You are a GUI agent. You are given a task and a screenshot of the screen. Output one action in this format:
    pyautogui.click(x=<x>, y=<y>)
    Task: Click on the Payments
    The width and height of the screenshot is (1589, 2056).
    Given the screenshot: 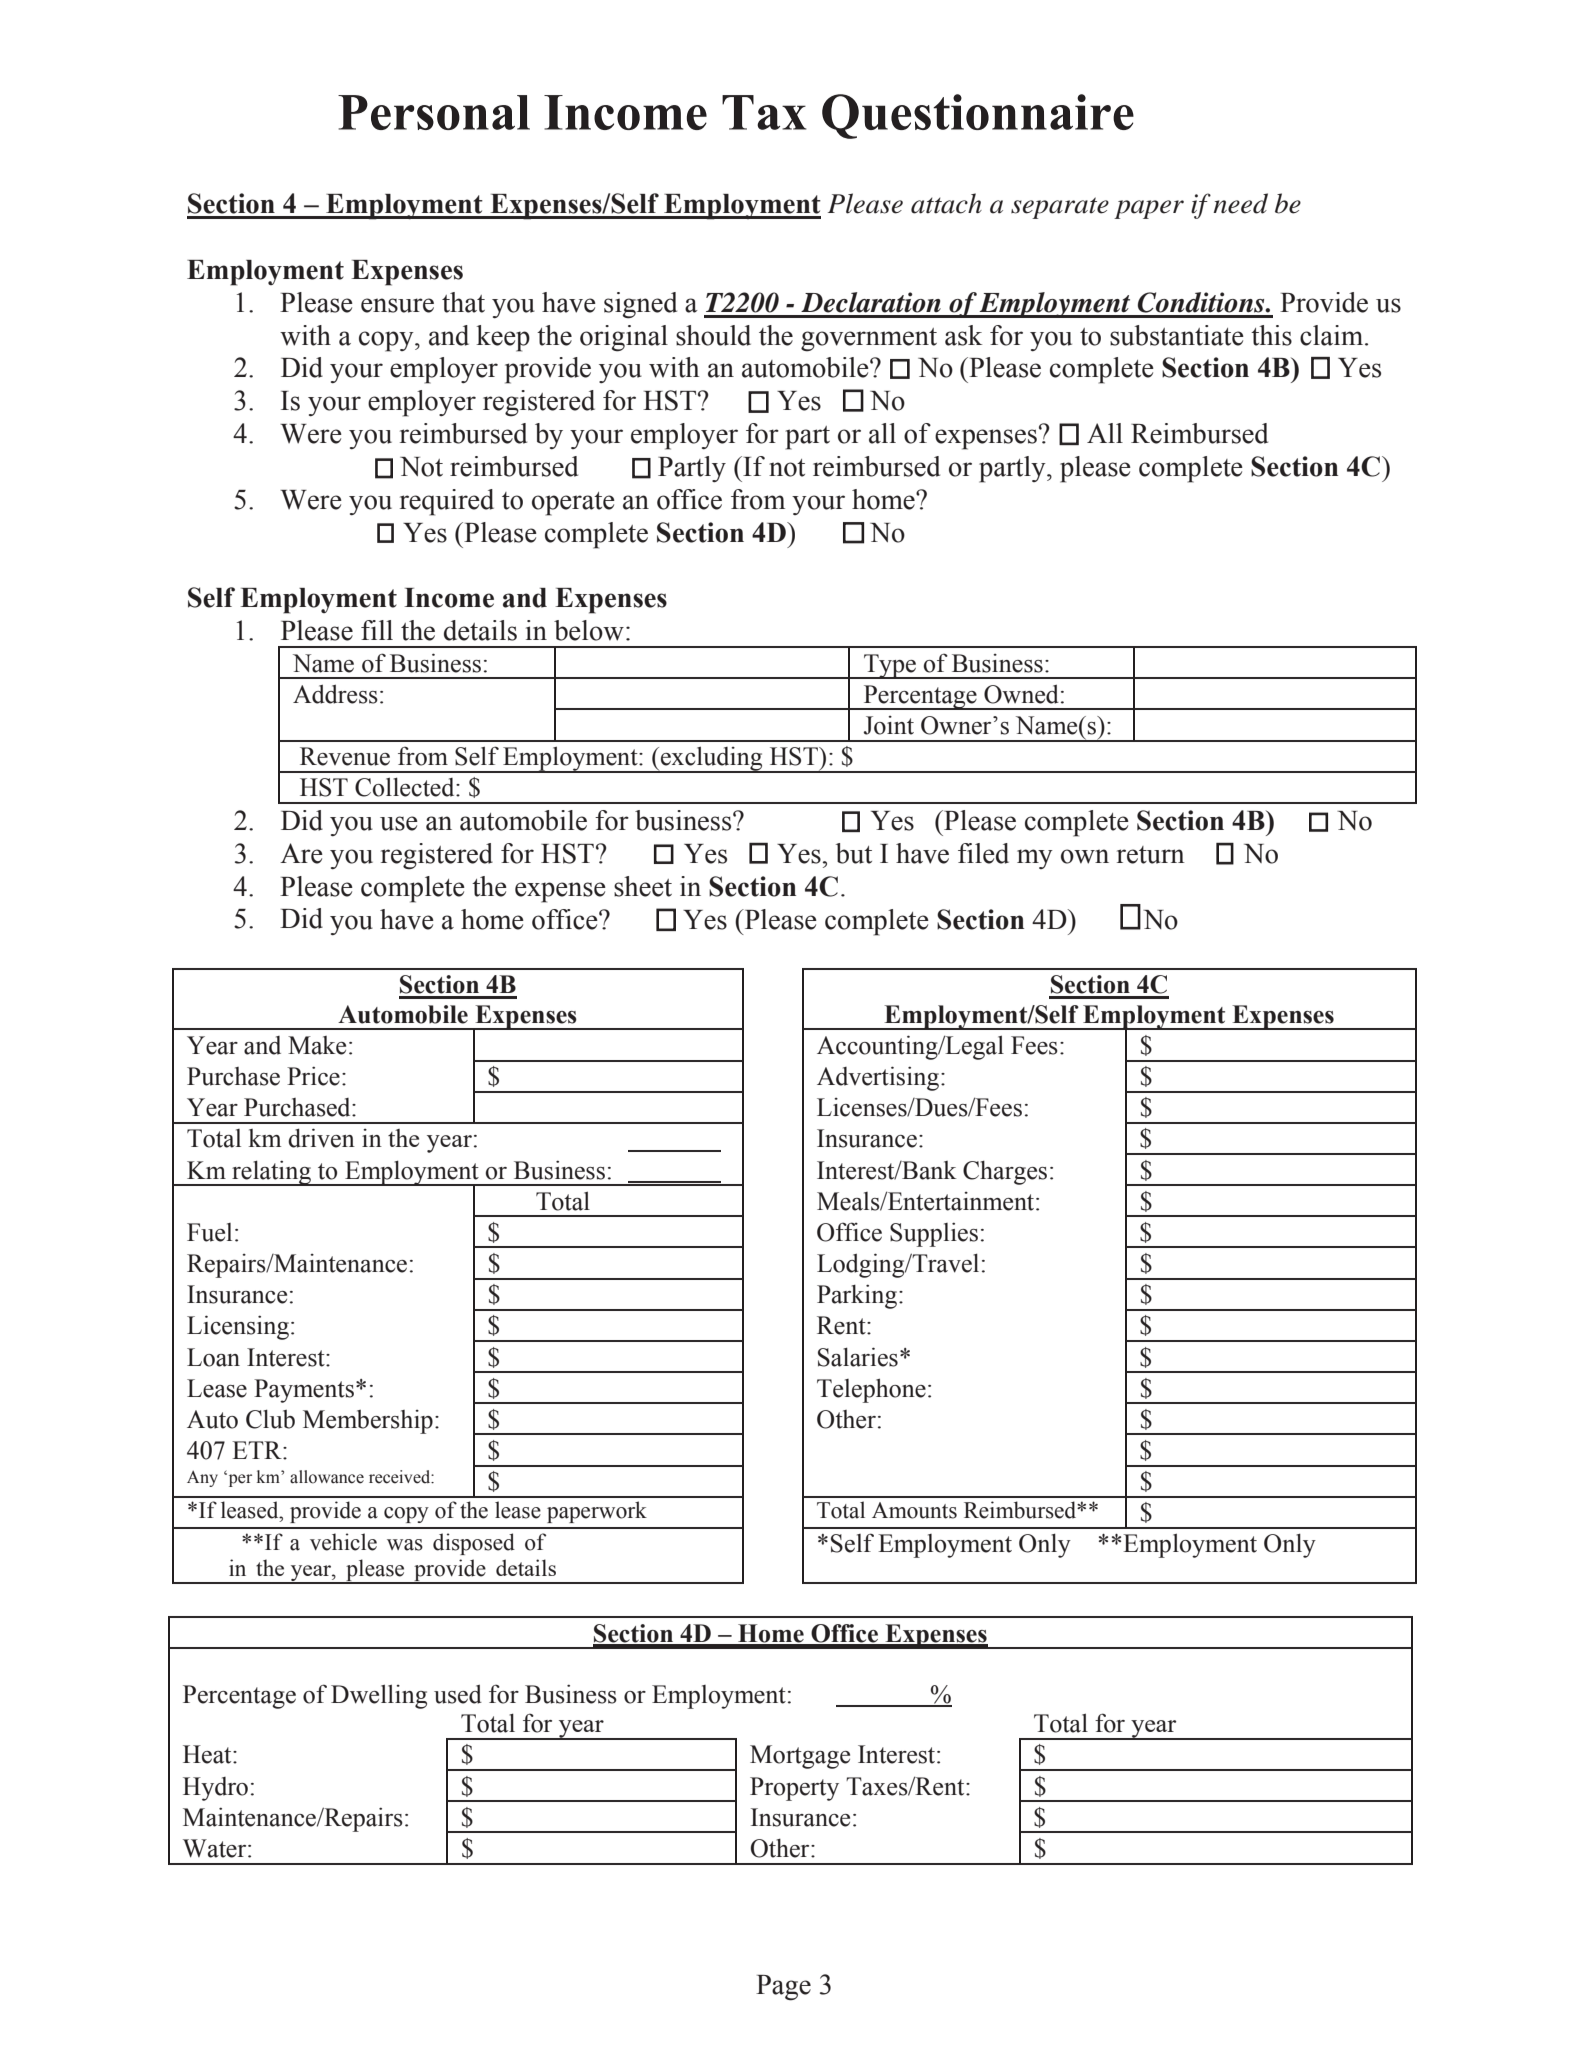 What is the action you would take?
    pyautogui.click(x=304, y=1391)
